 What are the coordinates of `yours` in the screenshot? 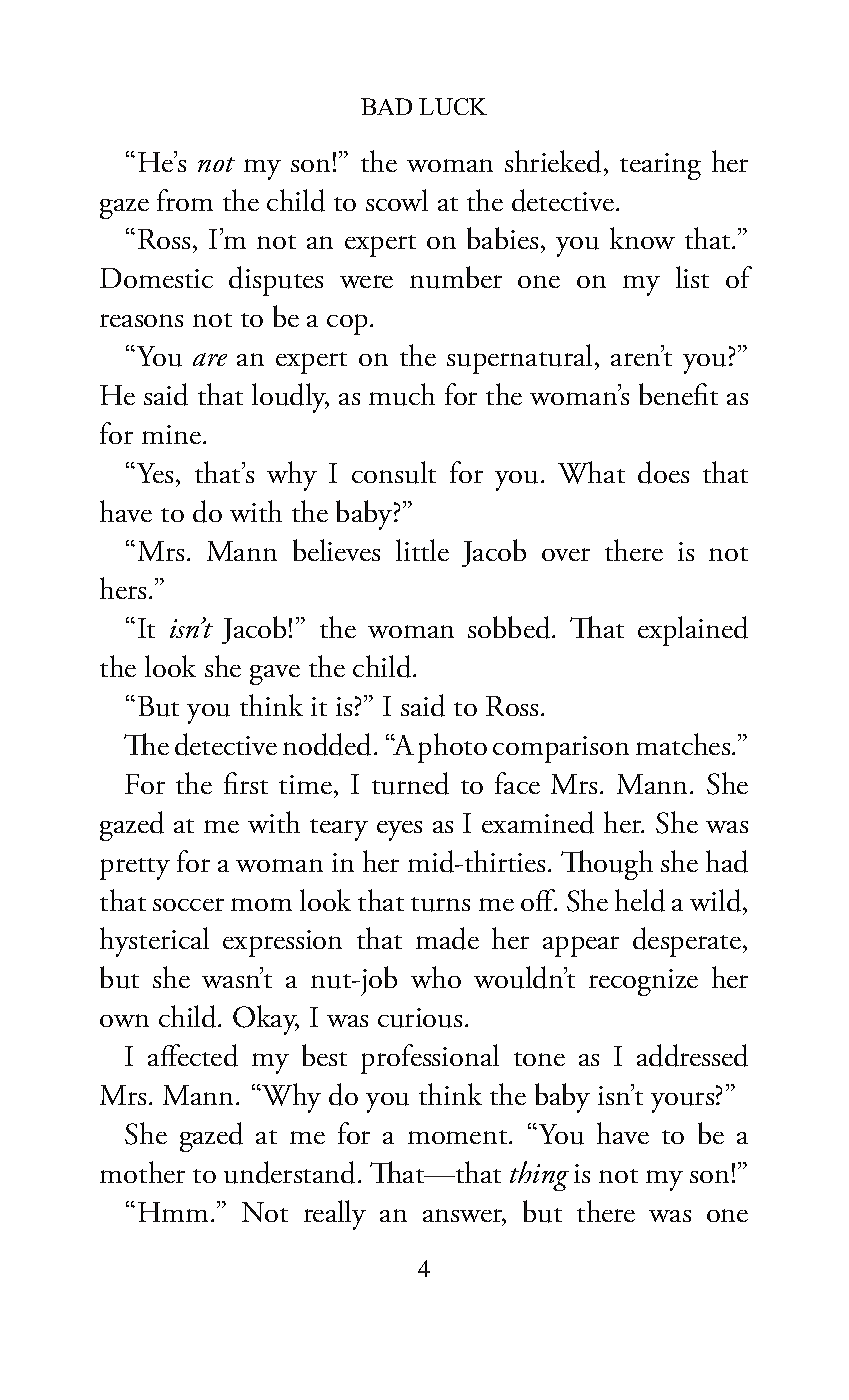 It's located at (682, 1102).
